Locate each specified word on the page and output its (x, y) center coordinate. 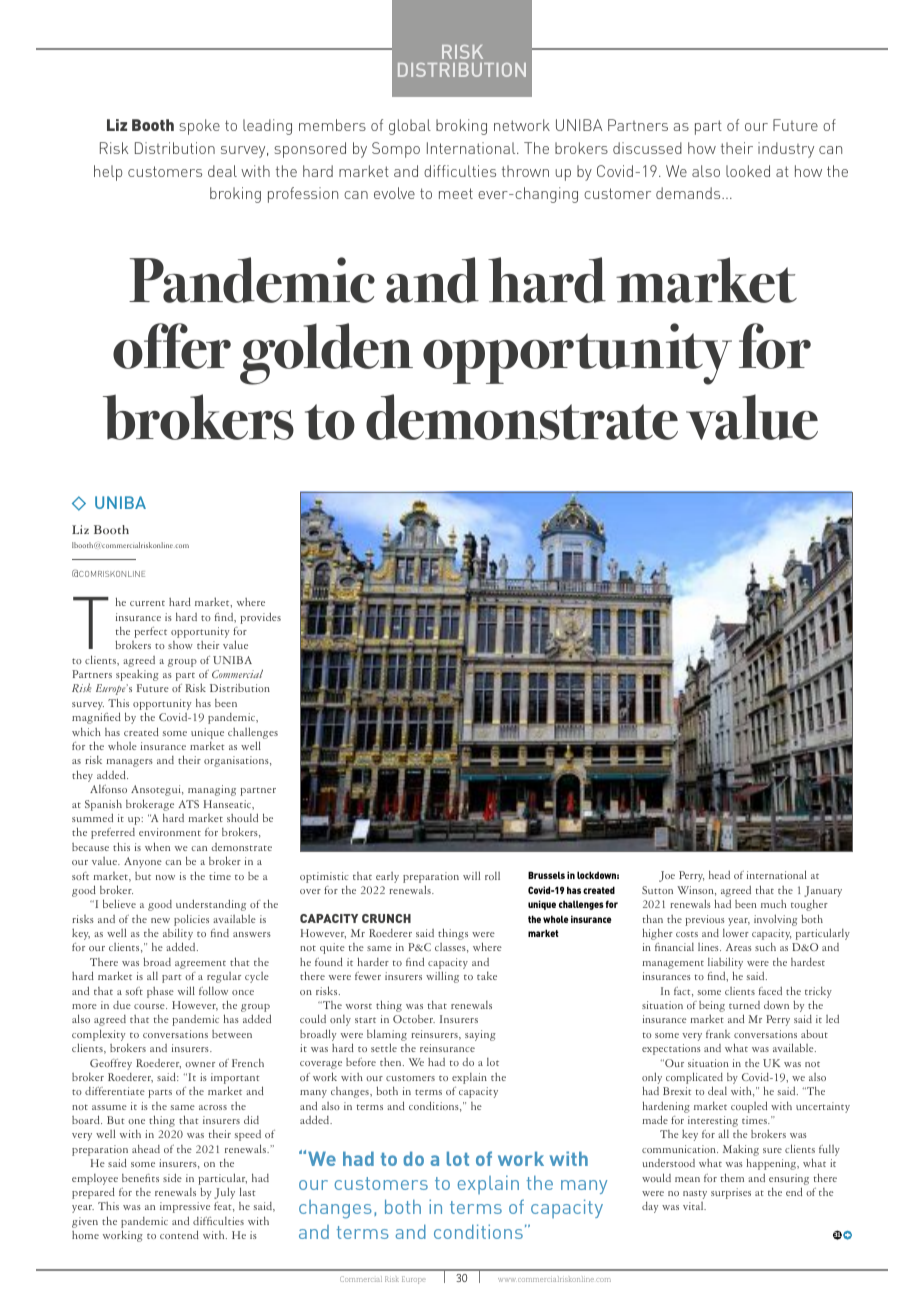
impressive (185, 1207)
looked (748, 171)
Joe (667, 876)
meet (456, 193)
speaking (137, 675)
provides (260, 618)
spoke (199, 127)
